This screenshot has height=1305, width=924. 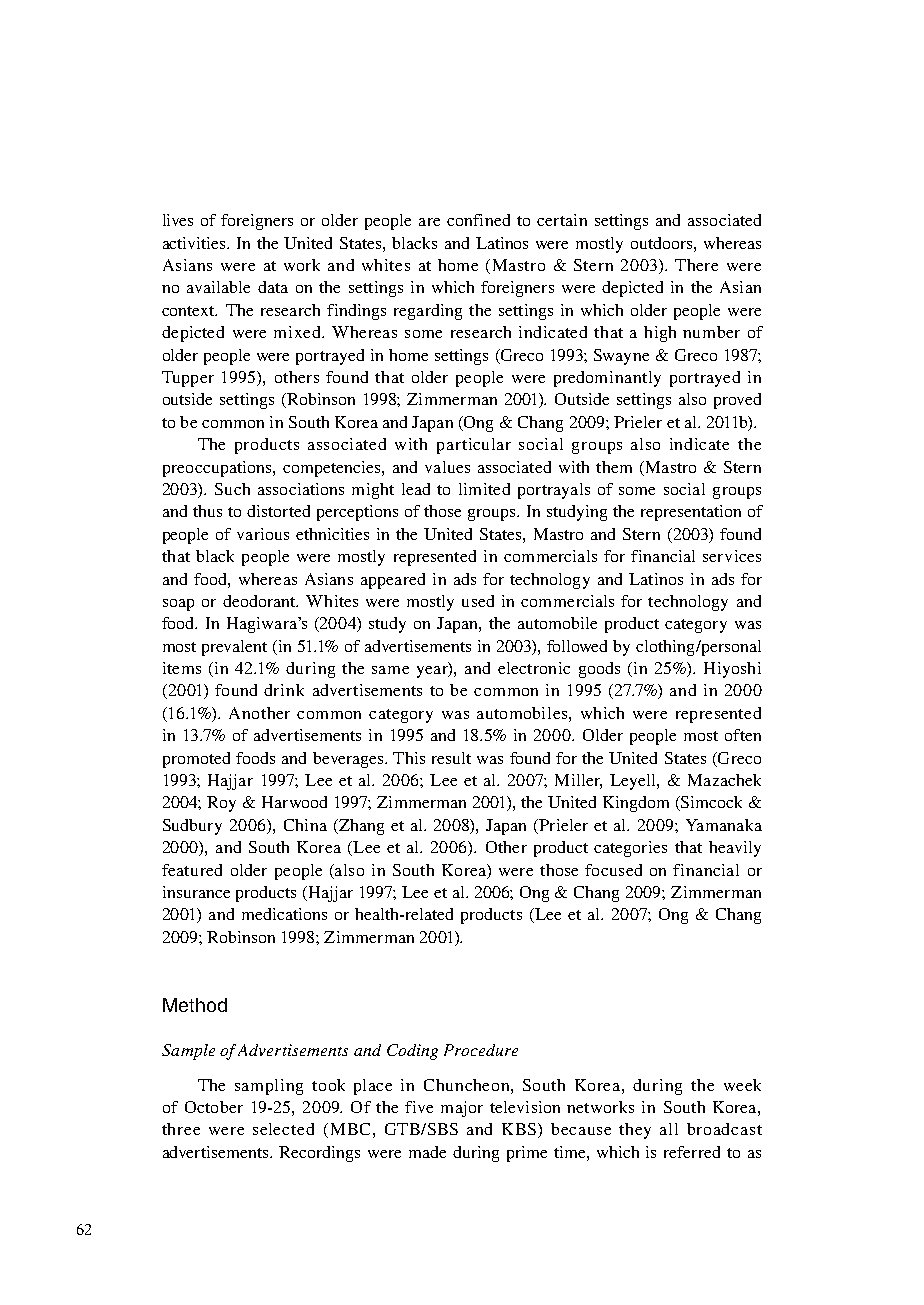 I want to click on confined, so click(x=478, y=220).
